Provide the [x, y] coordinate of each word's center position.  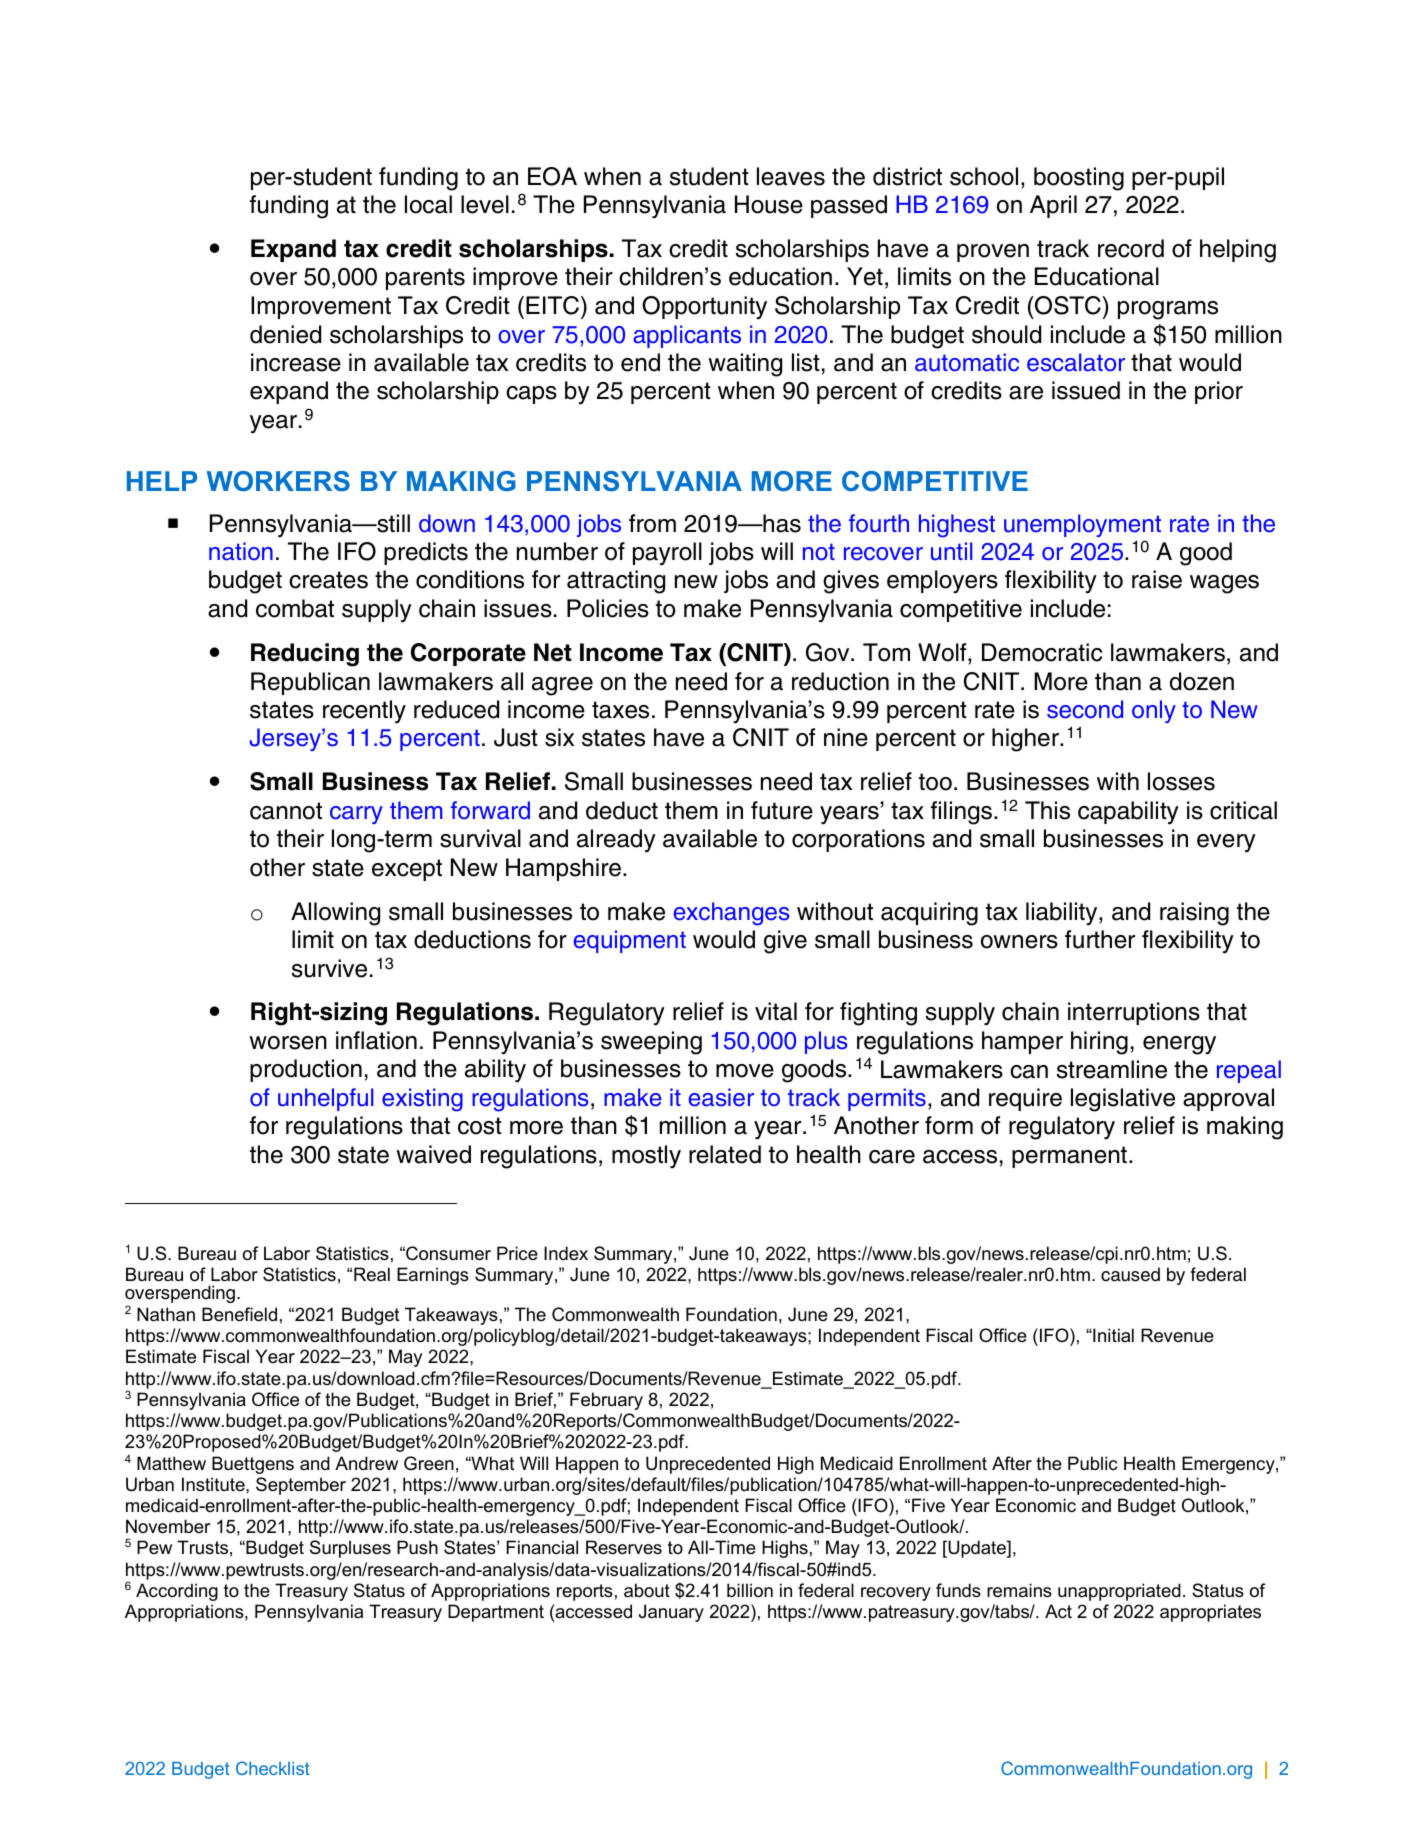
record [1131, 248]
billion [750, 1590]
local [428, 204]
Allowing [335, 914]
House [769, 204]
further [1100, 939]
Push [417, 1547]
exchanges [731, 914]
